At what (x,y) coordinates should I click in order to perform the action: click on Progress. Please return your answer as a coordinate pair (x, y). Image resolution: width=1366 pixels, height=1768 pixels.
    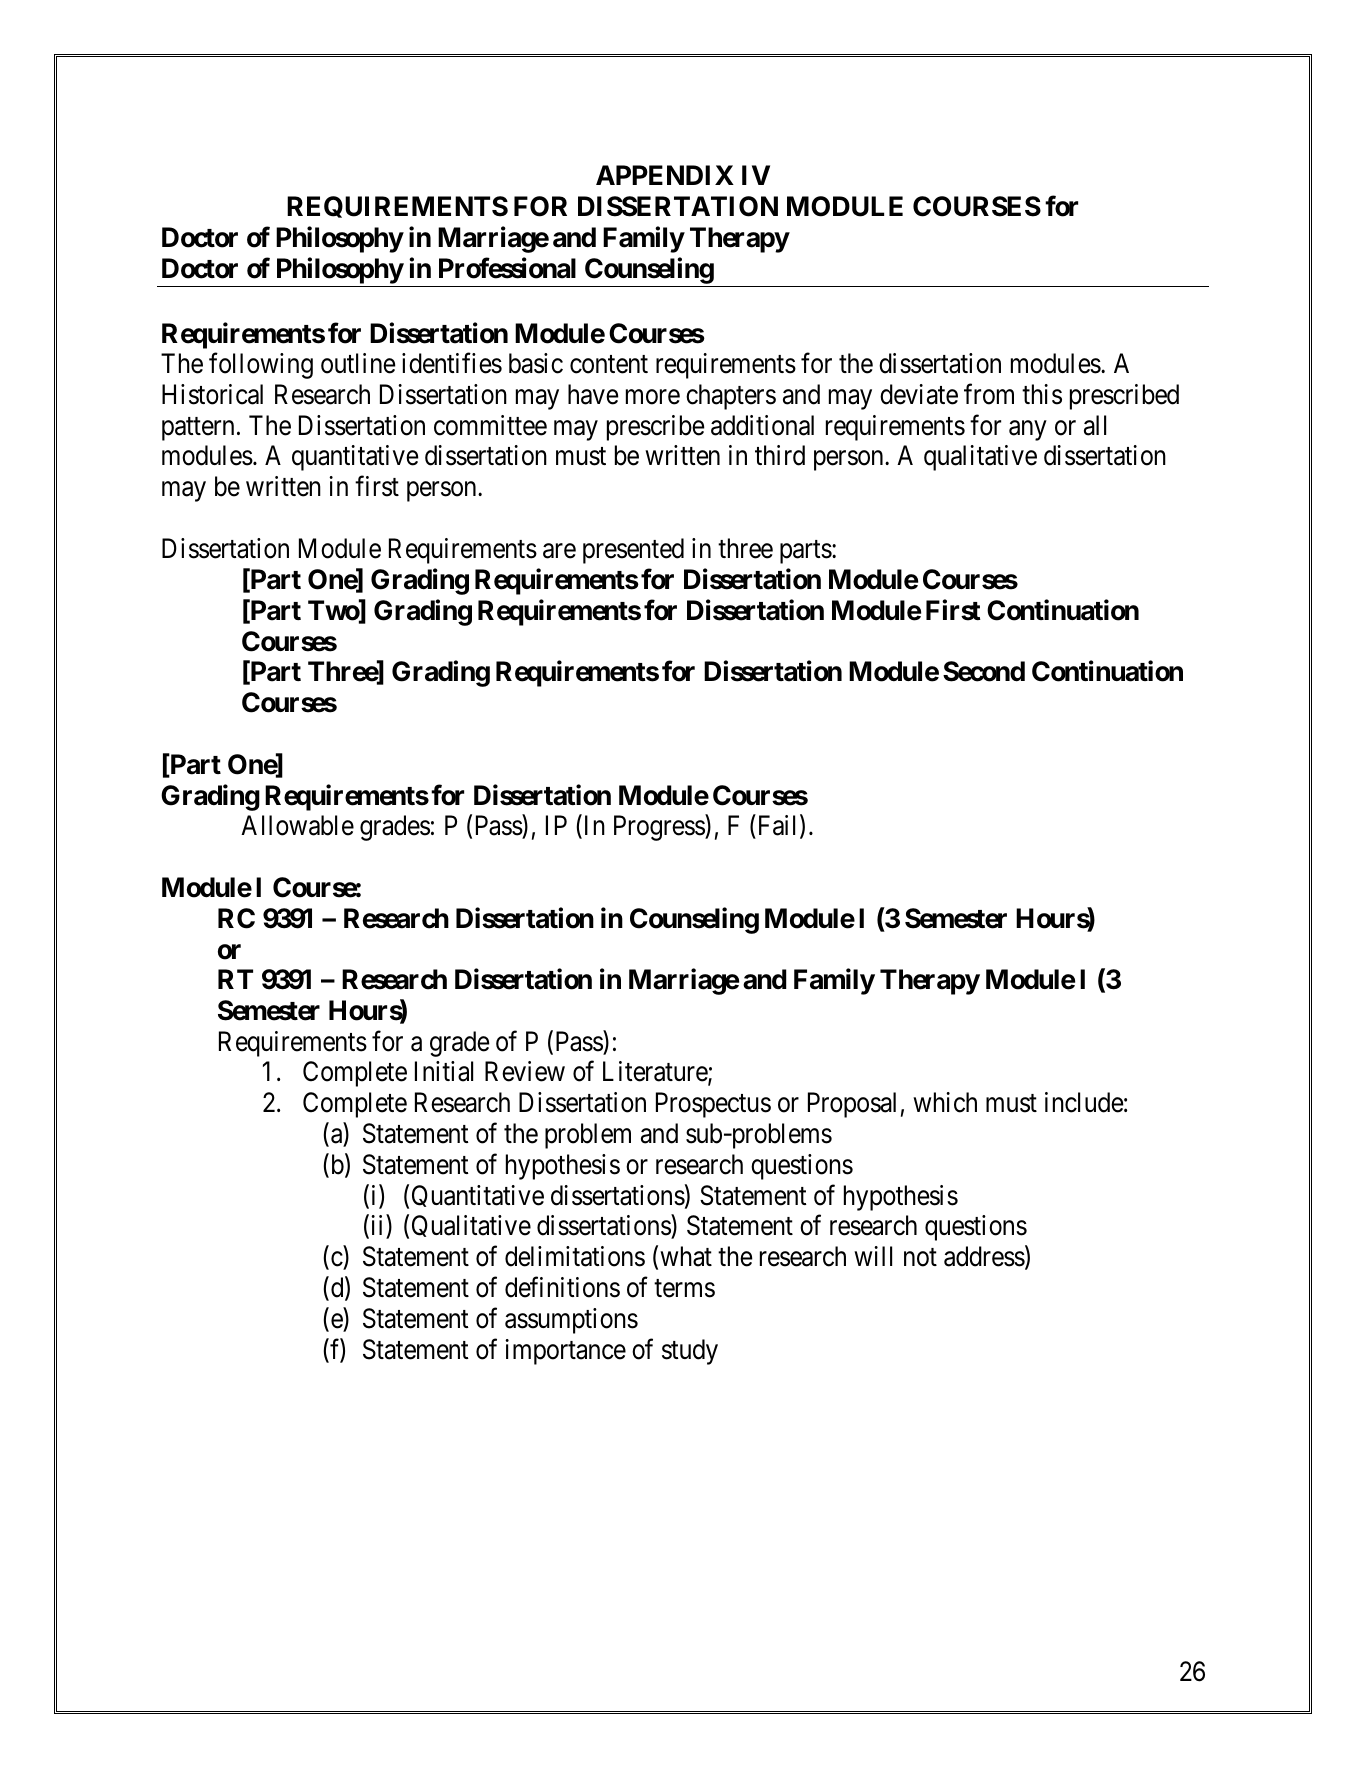
    Looking at the image, I should click on (660, 828).
